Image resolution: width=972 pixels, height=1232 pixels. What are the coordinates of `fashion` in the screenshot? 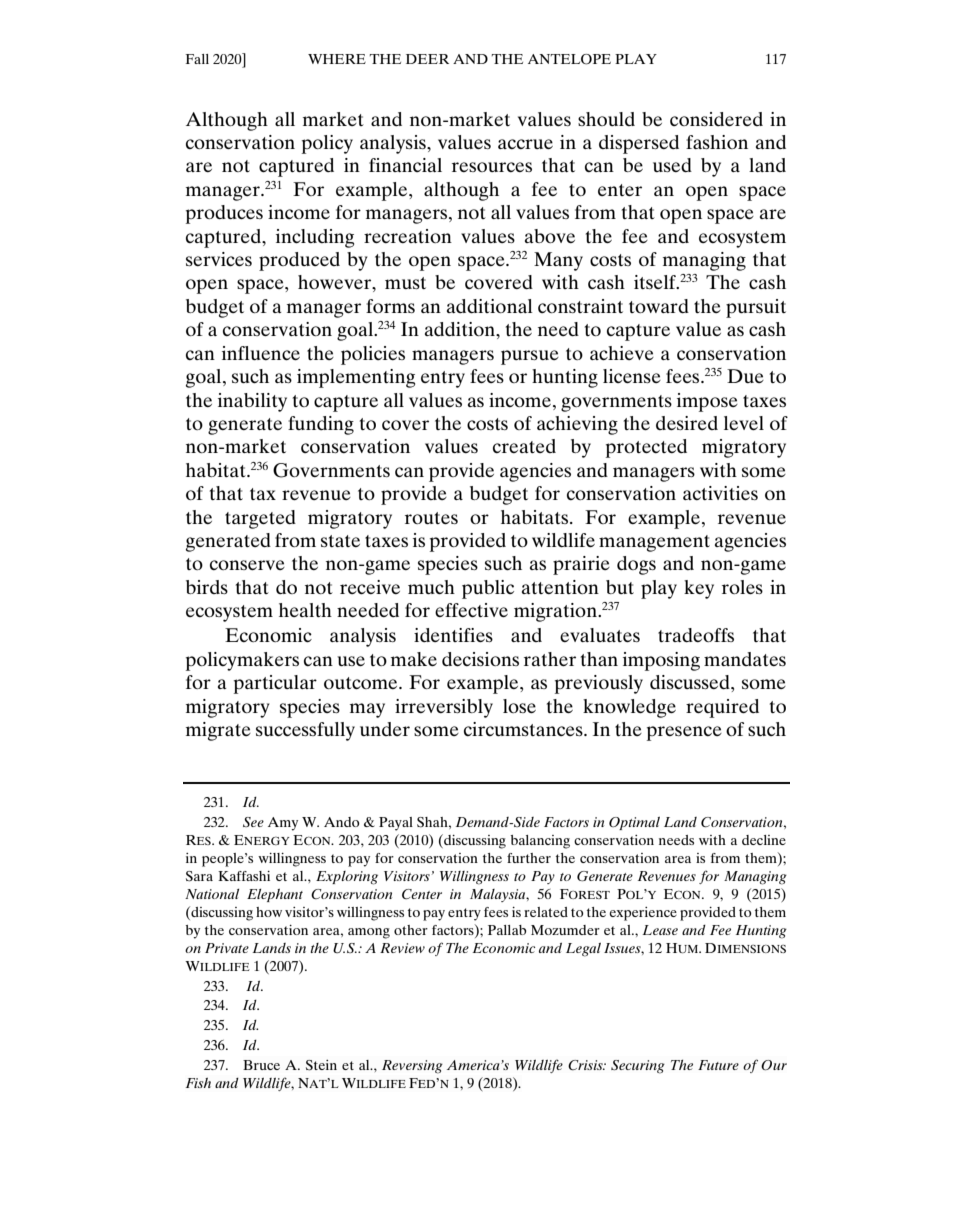 It's located at (717, 142).
